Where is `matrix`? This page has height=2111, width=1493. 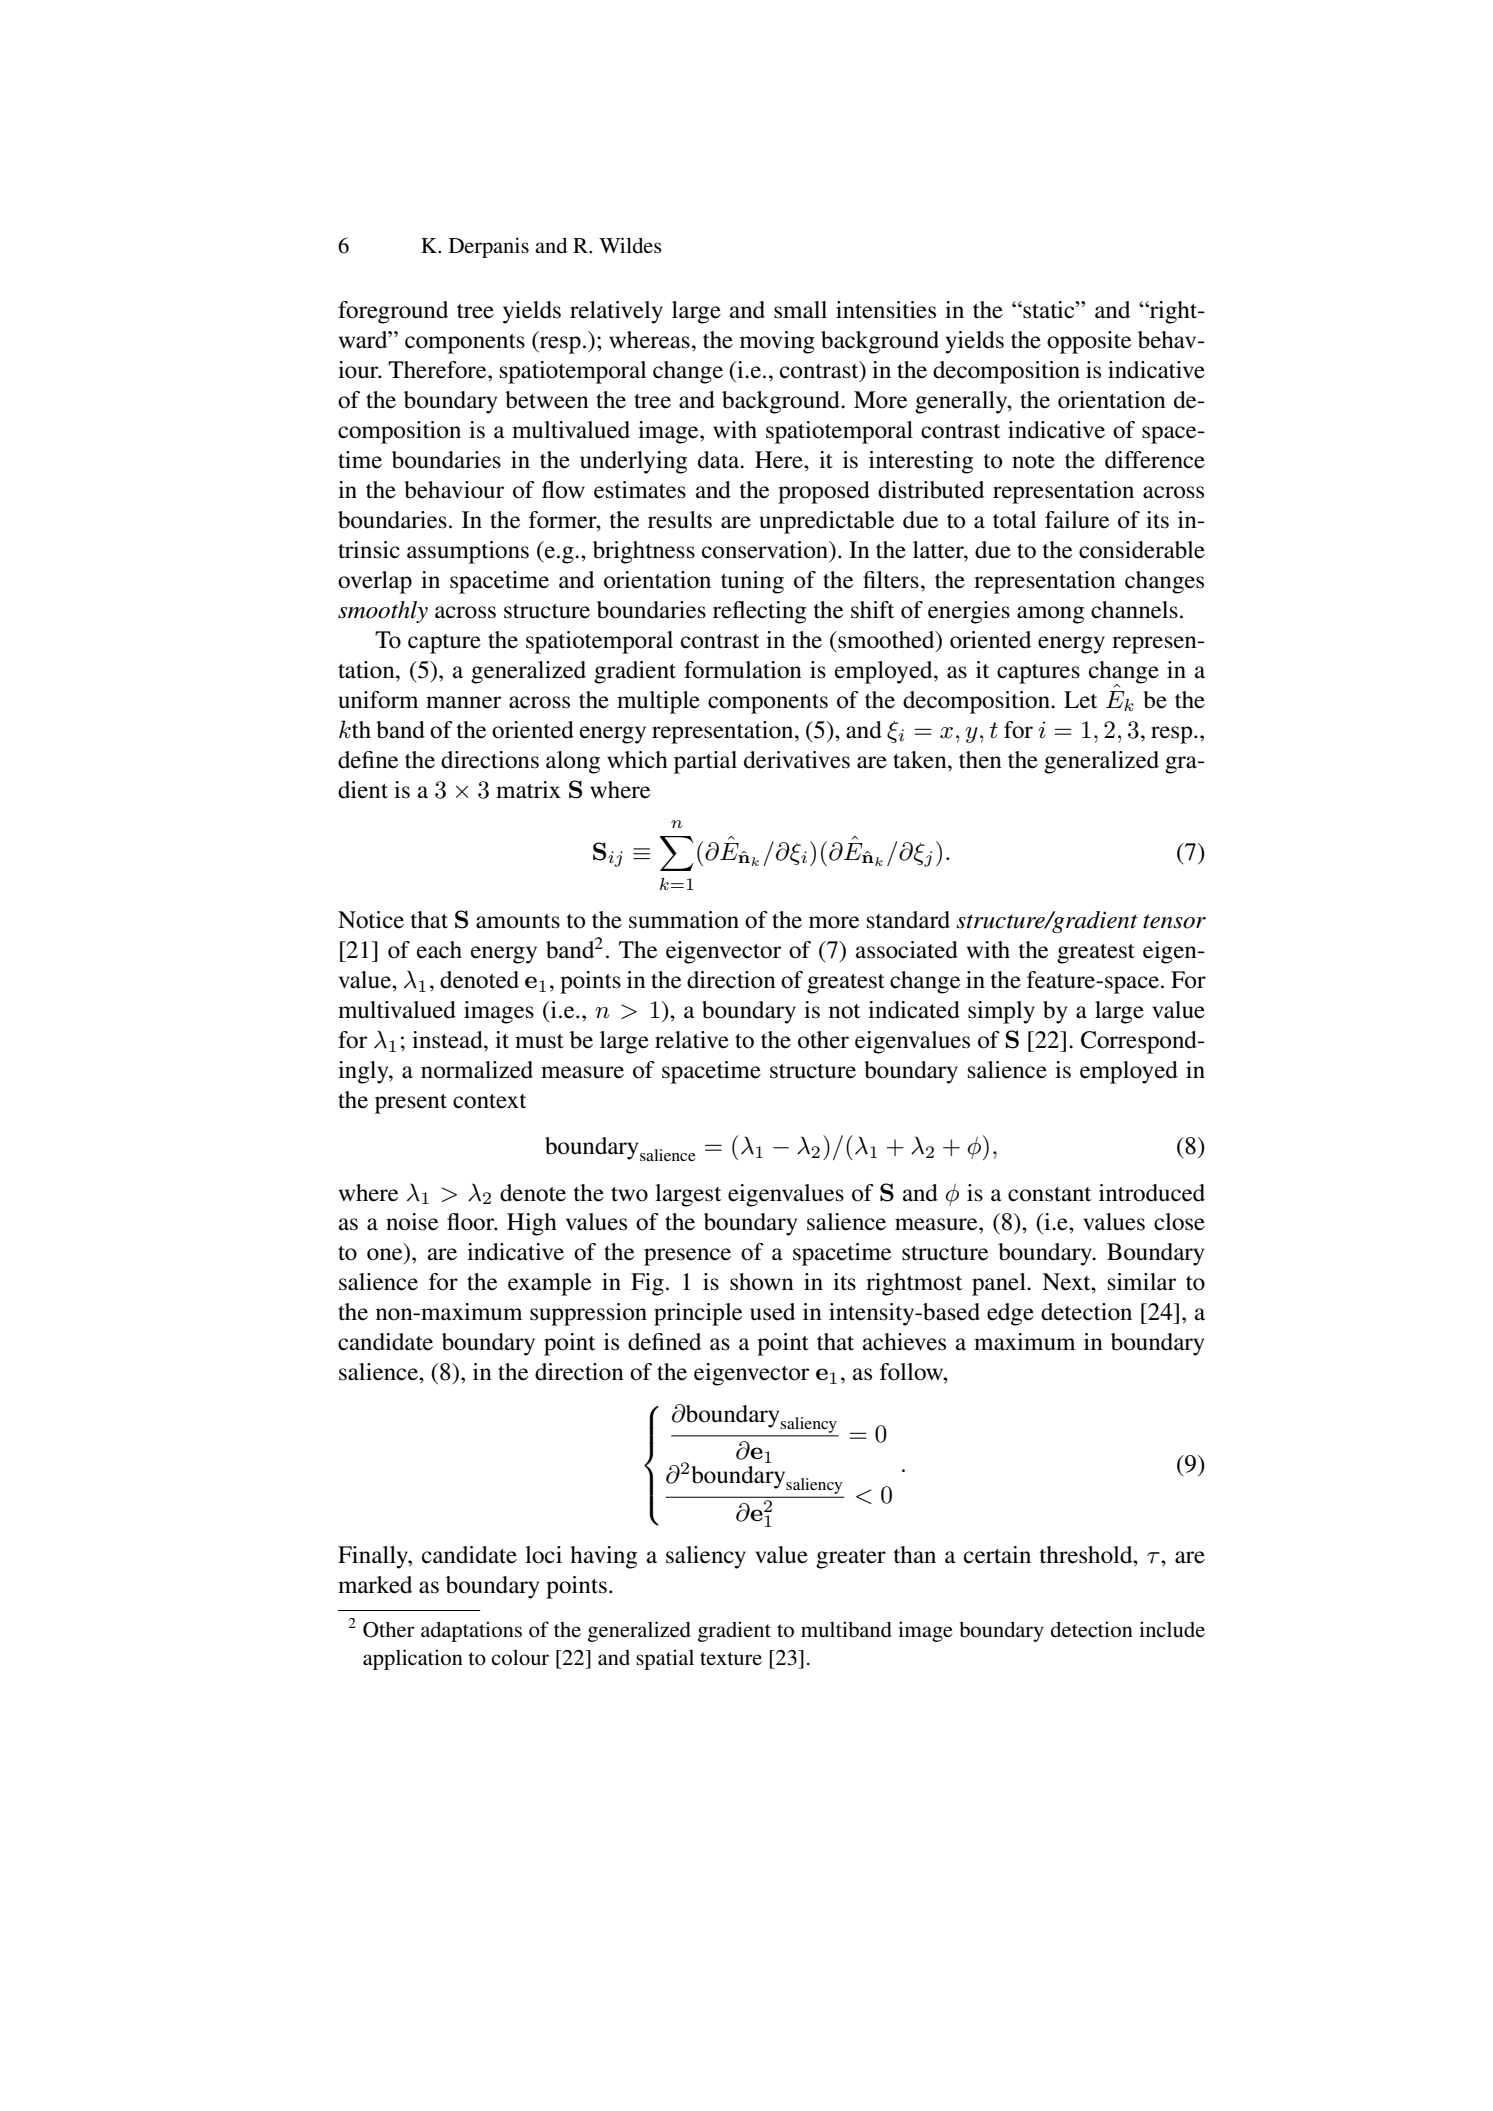
matrix is located at coordinates (528, 790).
